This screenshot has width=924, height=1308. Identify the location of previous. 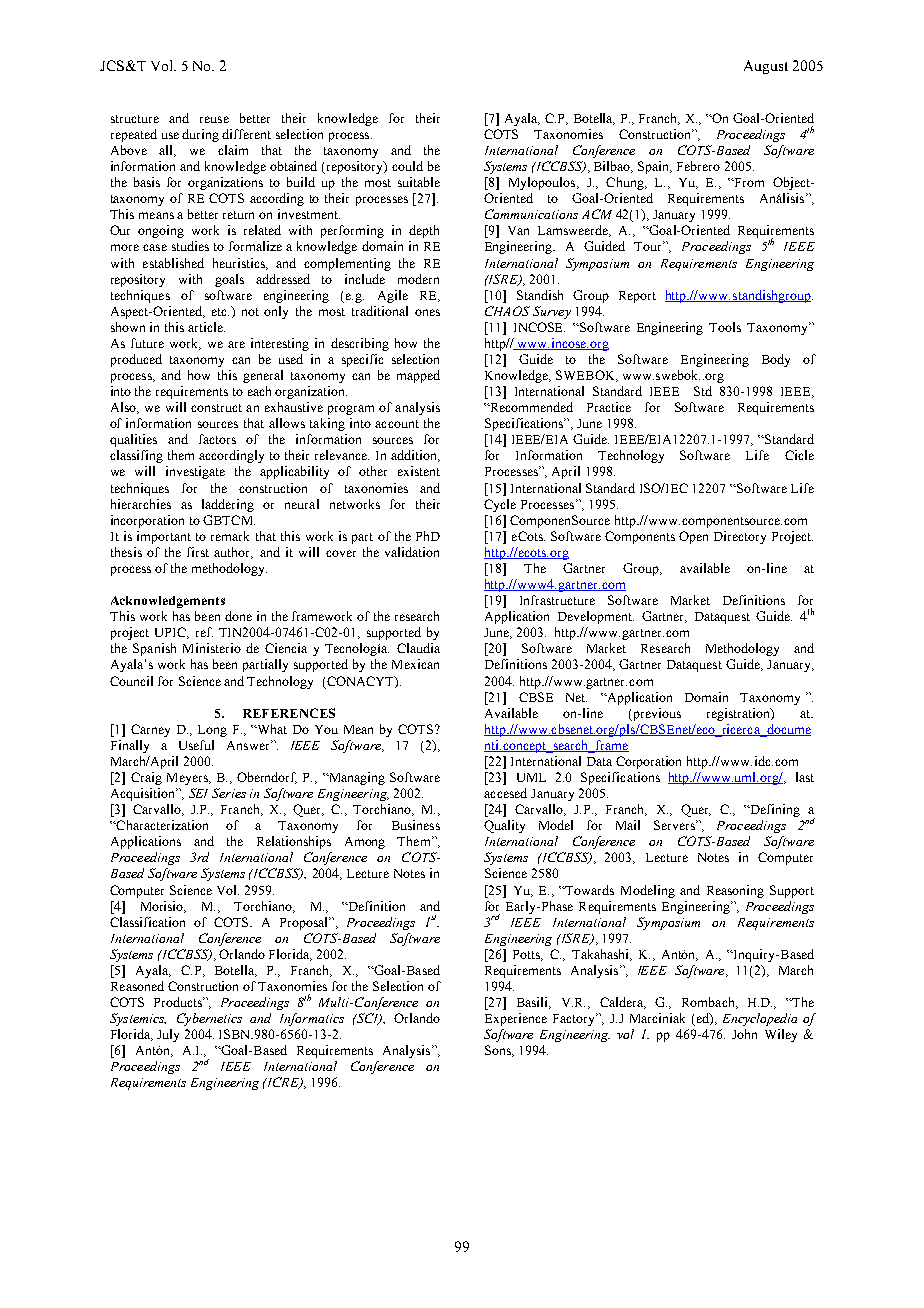
(656, 714).
